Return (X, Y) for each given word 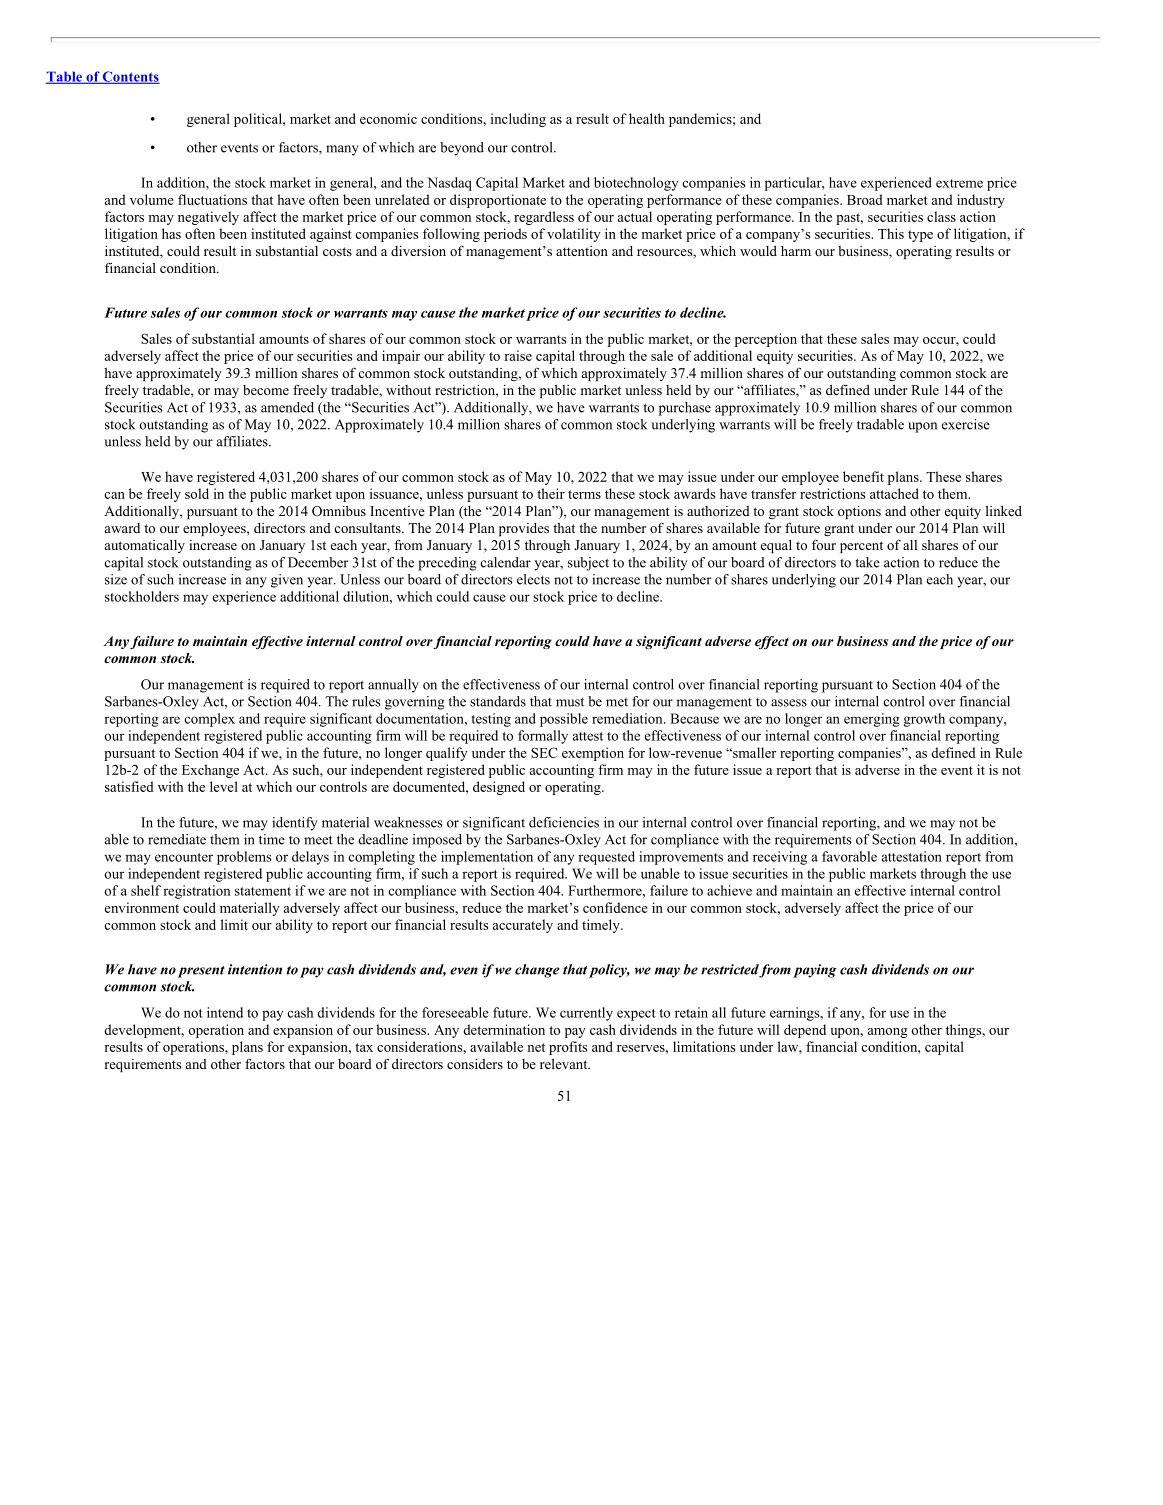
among (888, 1033)
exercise (966, 424)
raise (518, 355)
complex (209, 720)
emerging (872, 720)
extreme (959, 183)
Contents (130, 77)
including (518, 120)
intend (225, 1012)
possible (564, 720)
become (266, 390)
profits (568, 1048)
